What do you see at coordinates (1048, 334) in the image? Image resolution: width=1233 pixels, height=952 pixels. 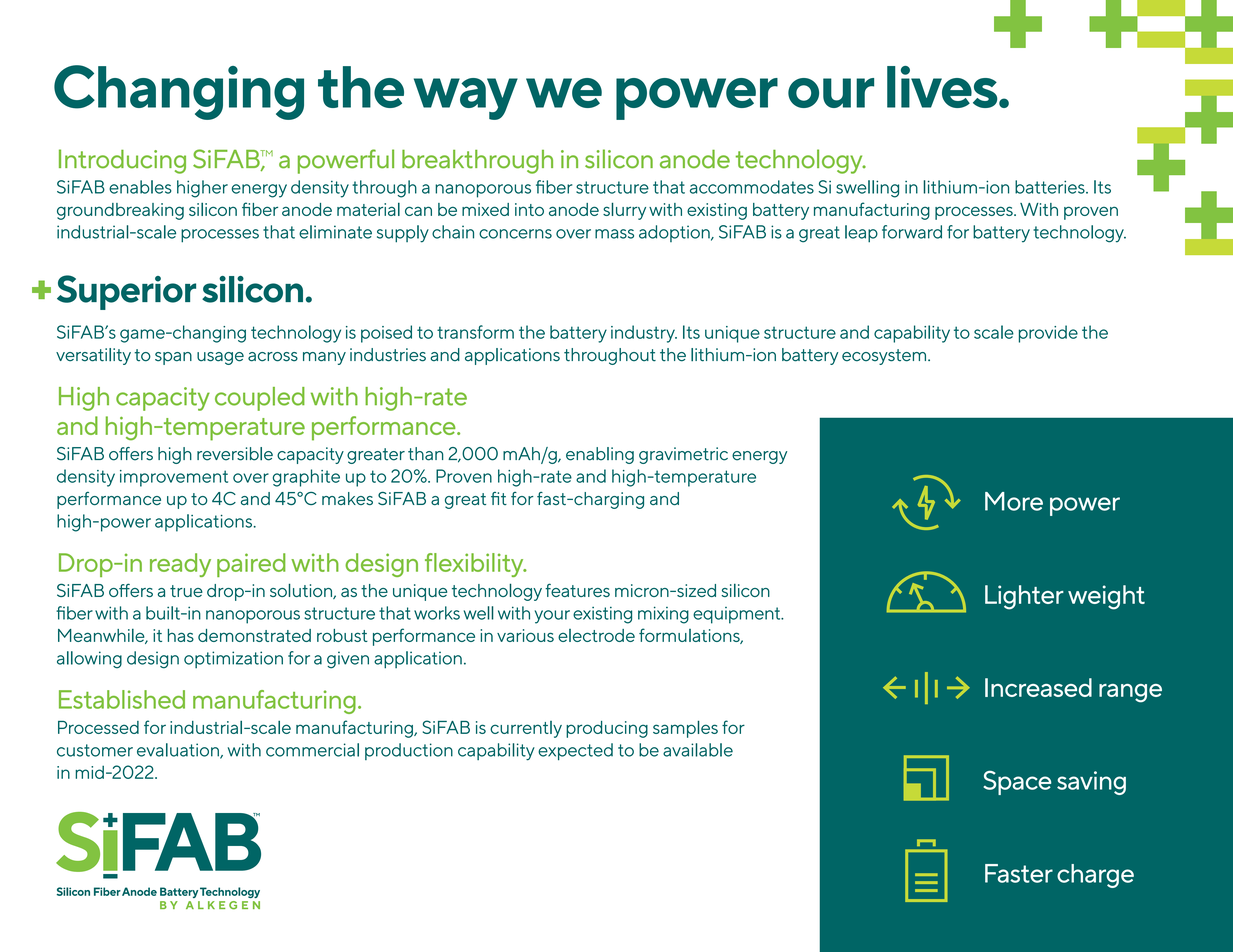 I see `provide` at bounding box center [1048, 334].
